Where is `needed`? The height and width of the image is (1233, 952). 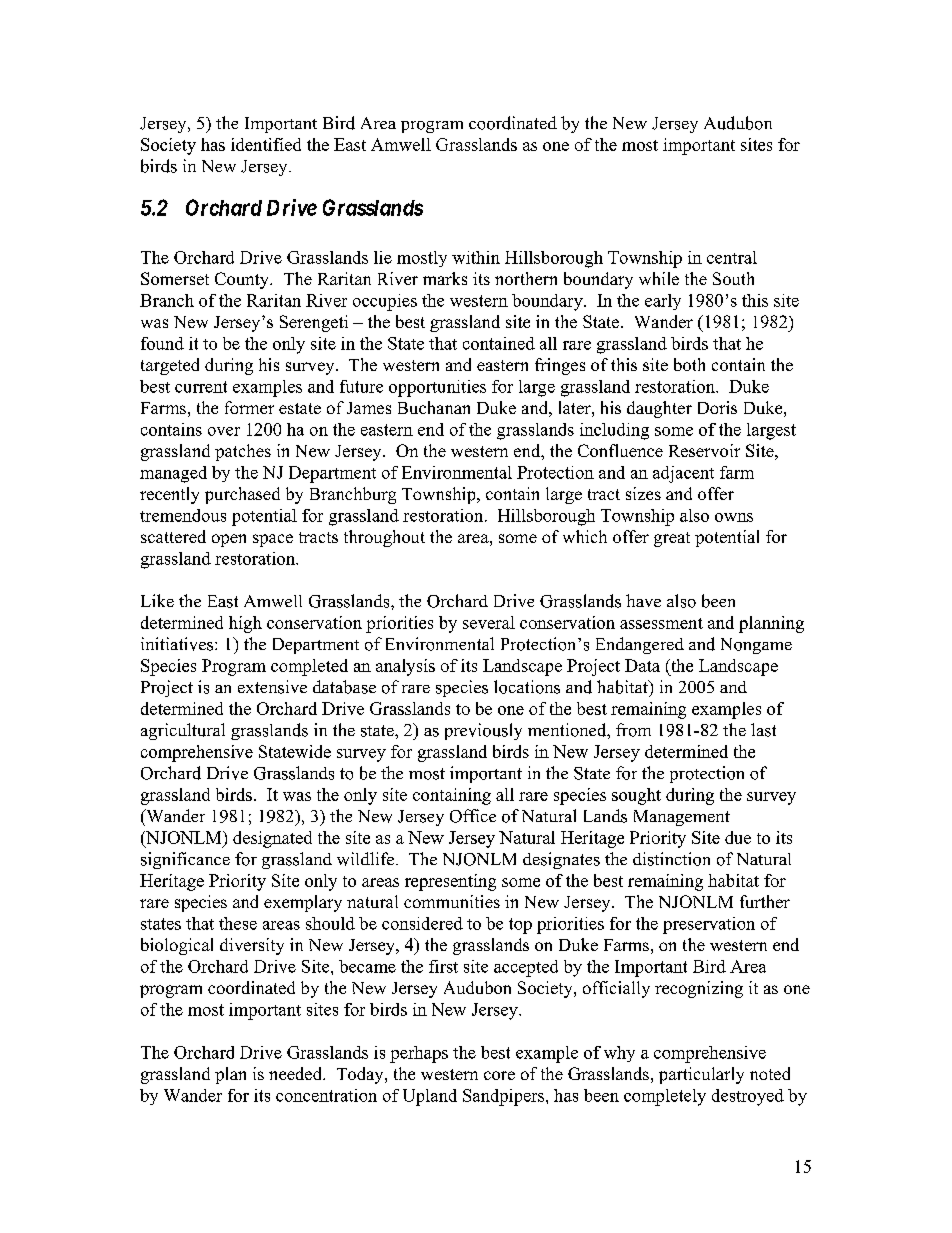
needed is located at coordinates (296, 1073).
